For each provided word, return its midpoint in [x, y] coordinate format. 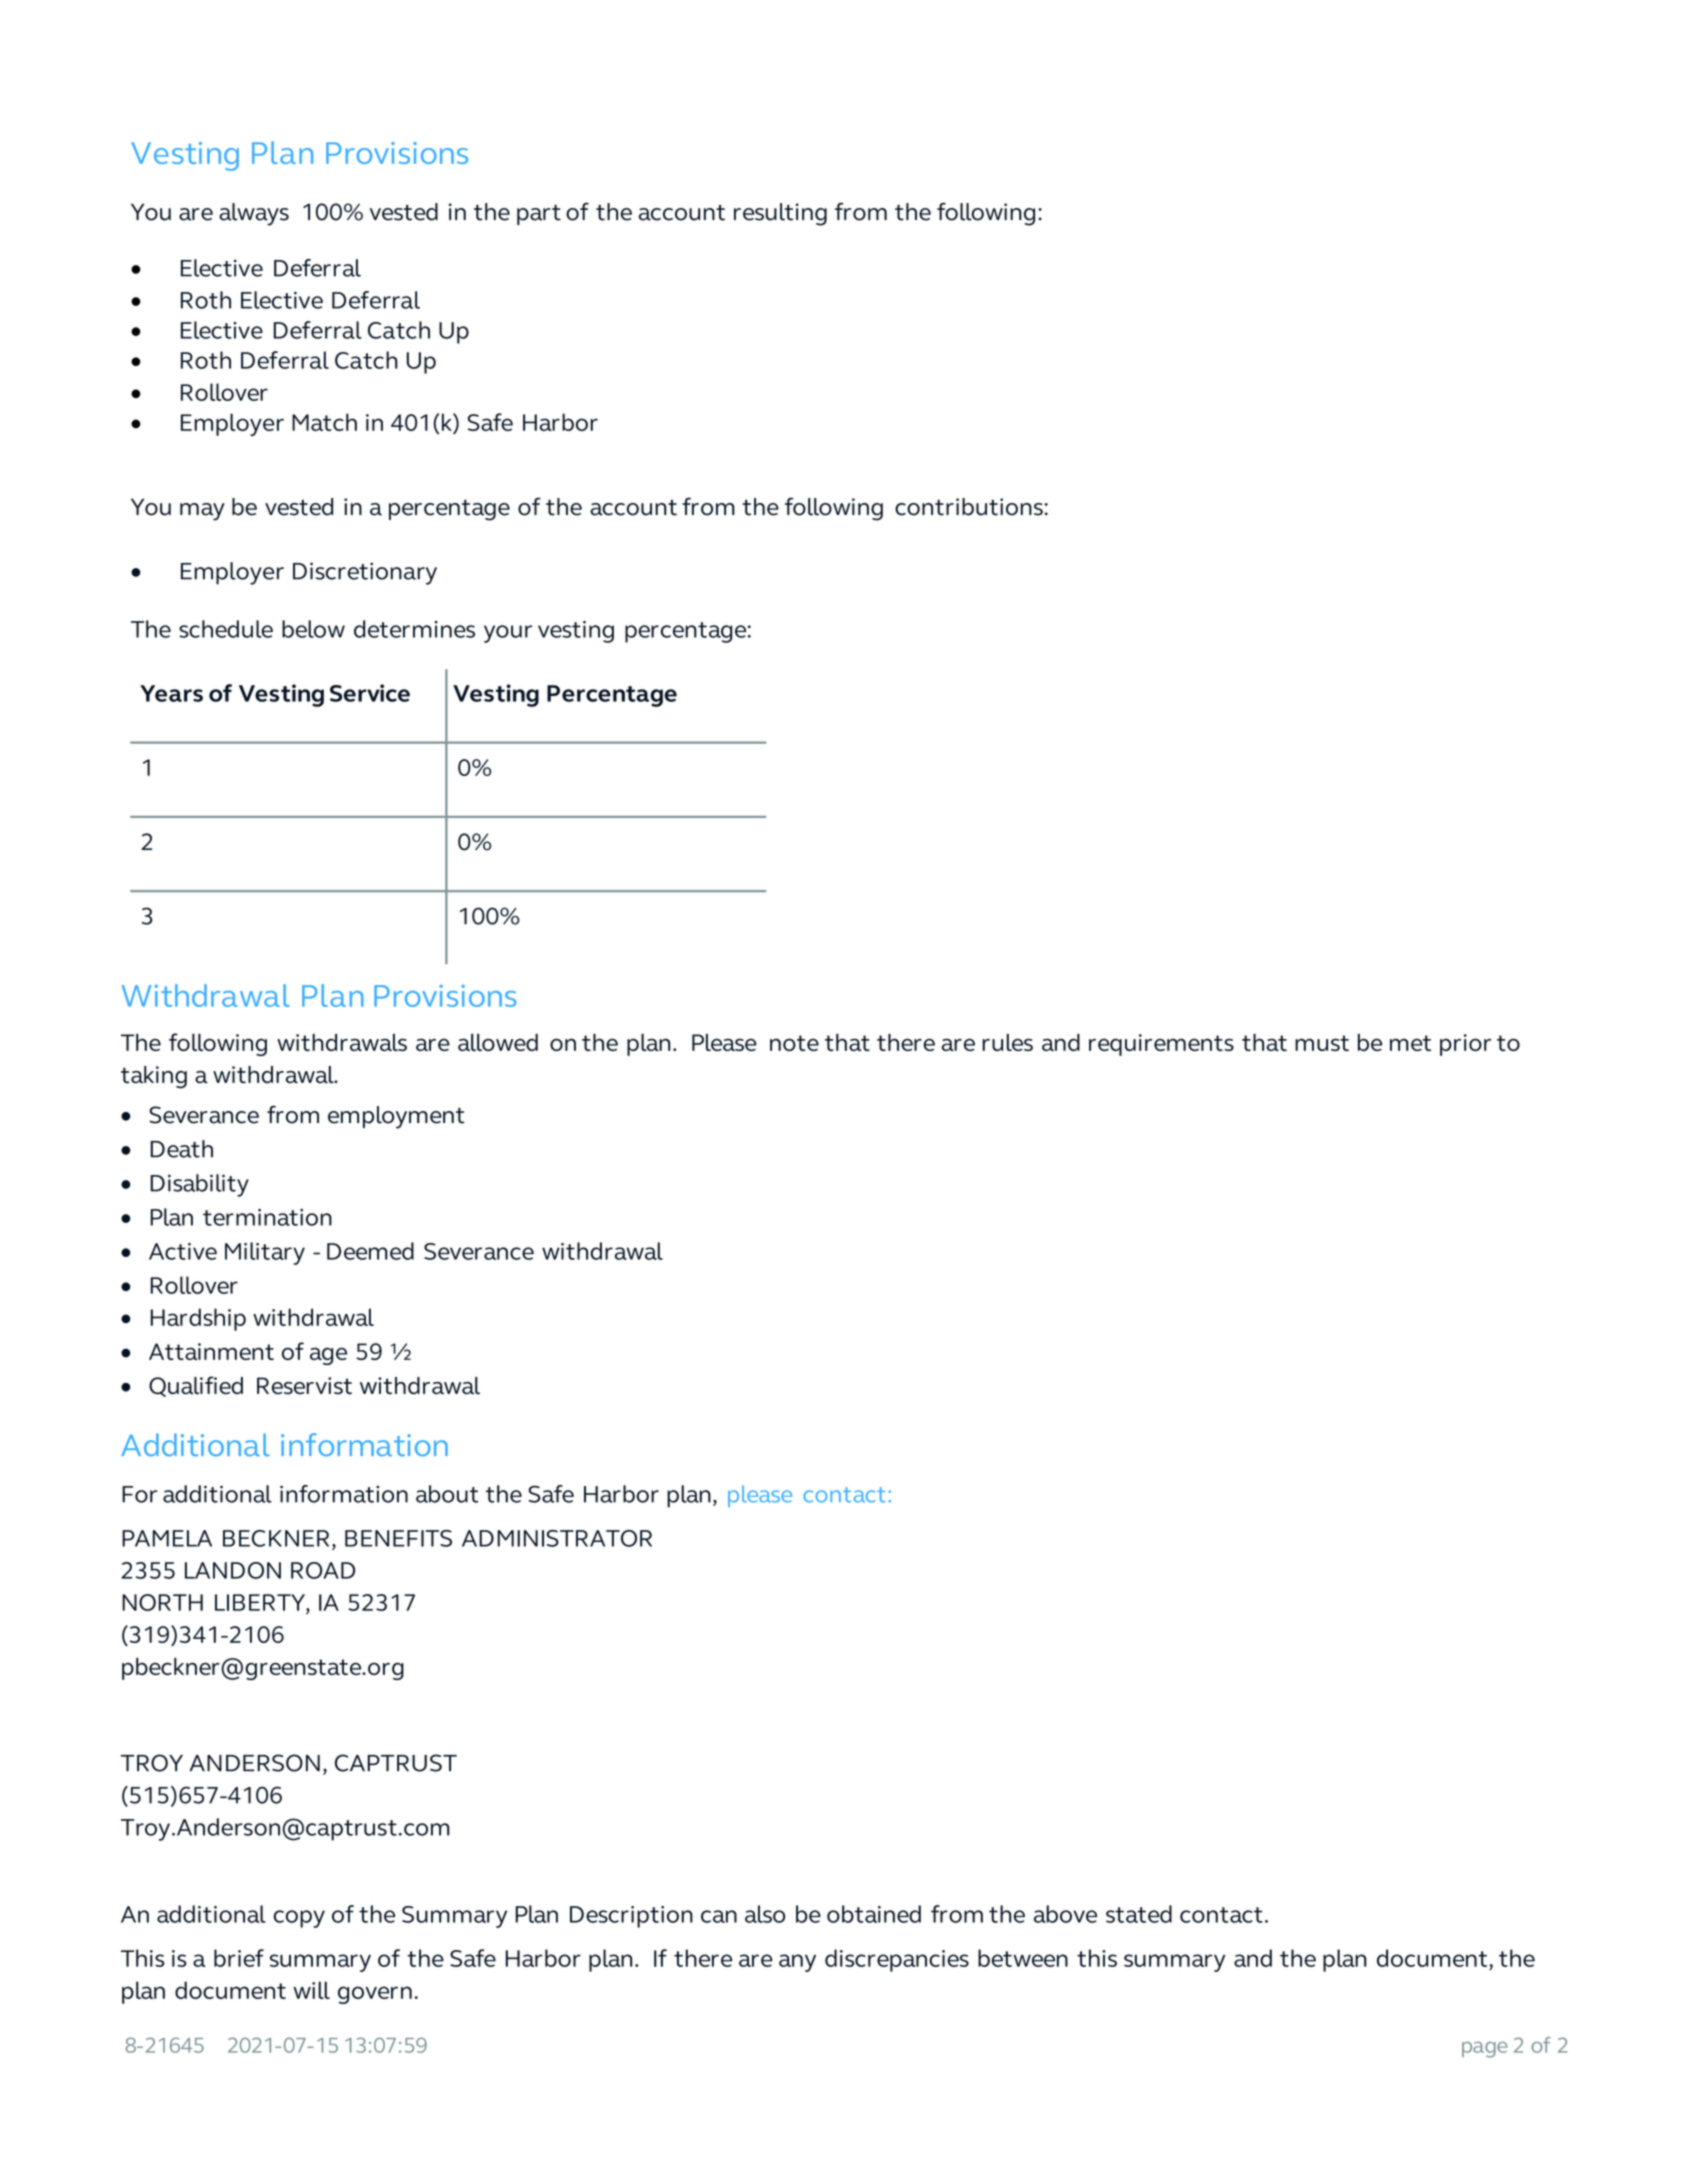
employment [396, 1117]
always [254, 214]
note [794, 1043]
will [311, 1990]
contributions [969, 507]
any [797, 1963]
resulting [780, 214]
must [1322, 1043]
